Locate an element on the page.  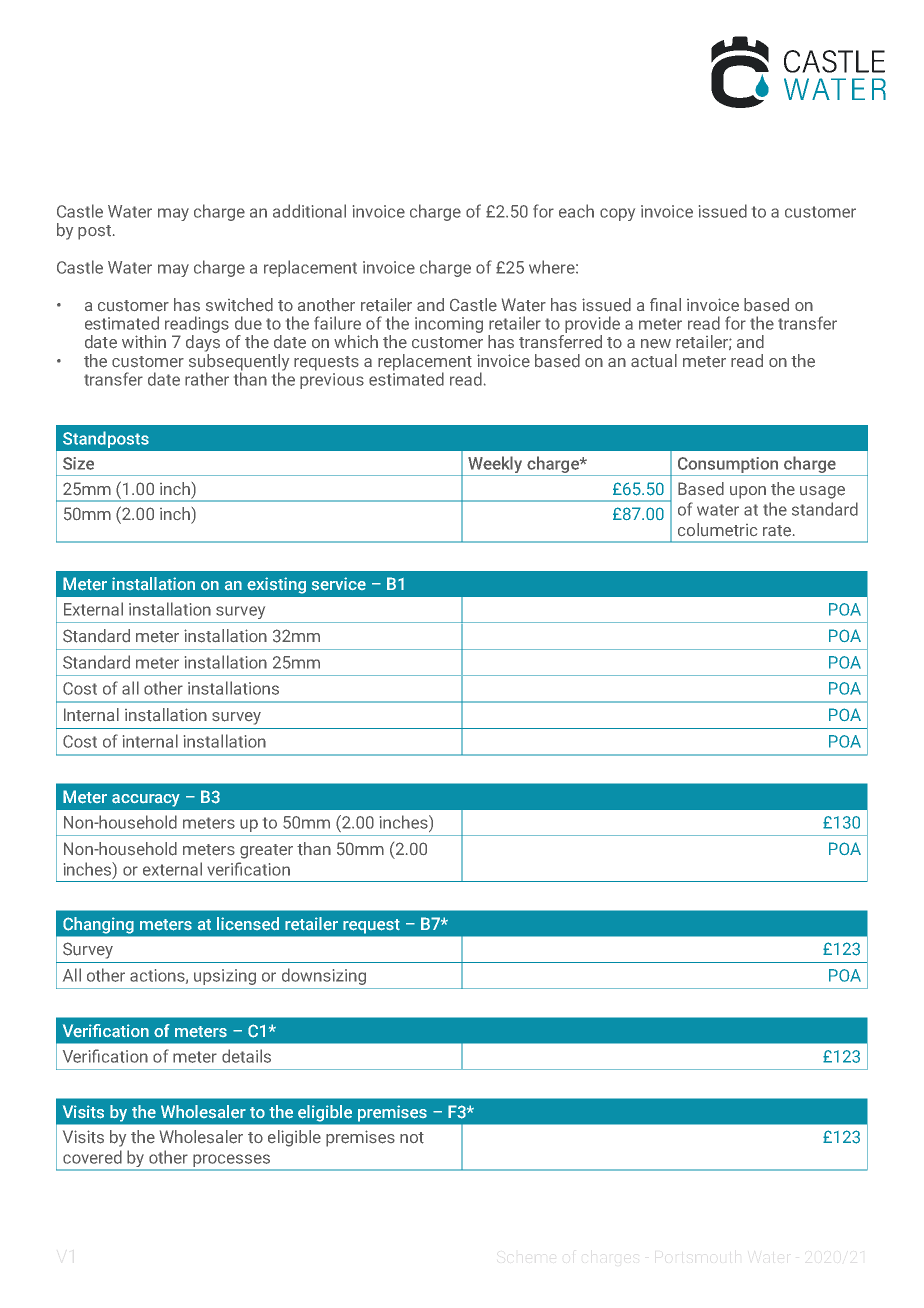
service is located at coordinates (339, 584).
